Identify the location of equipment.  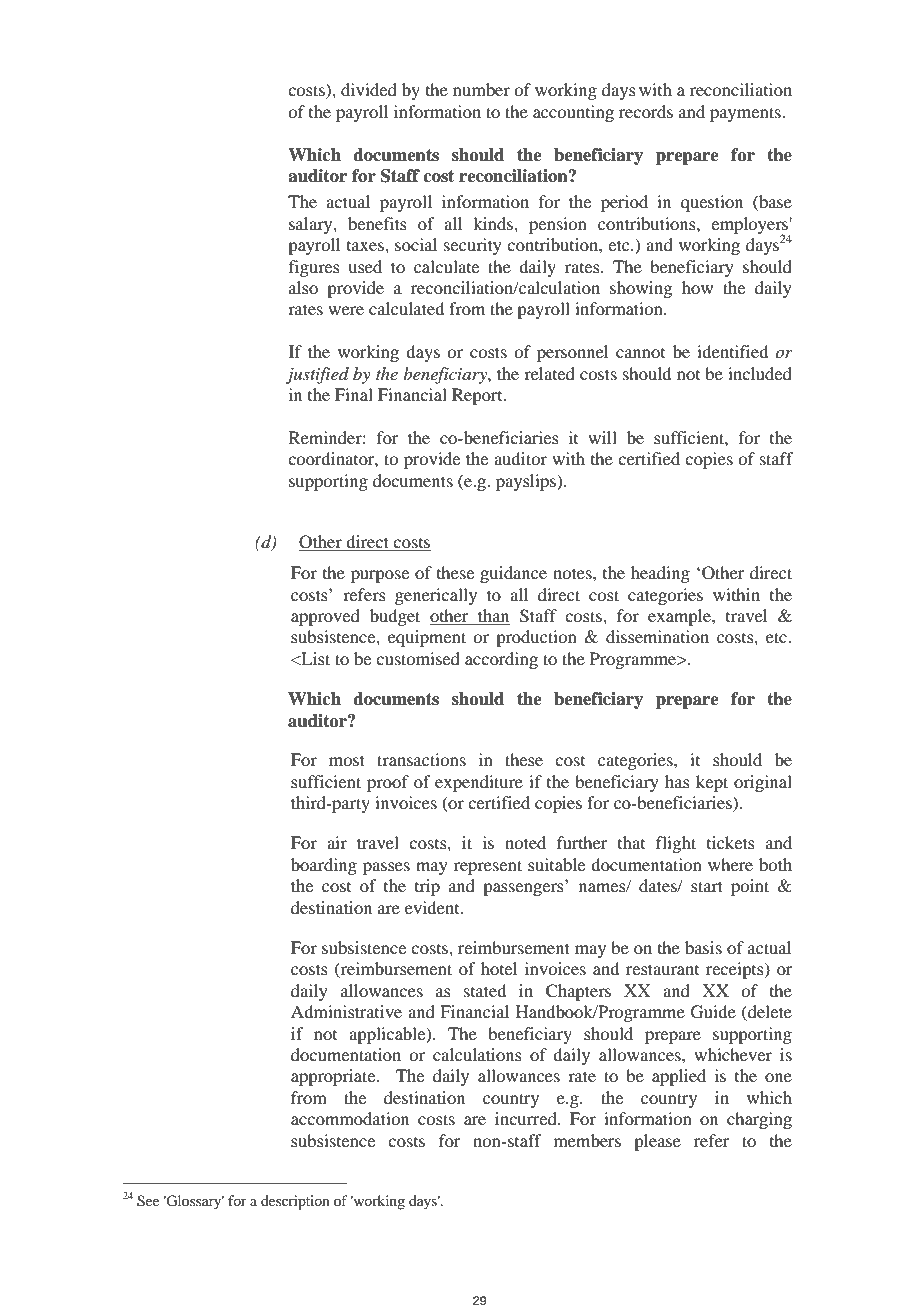
(427, 638).
